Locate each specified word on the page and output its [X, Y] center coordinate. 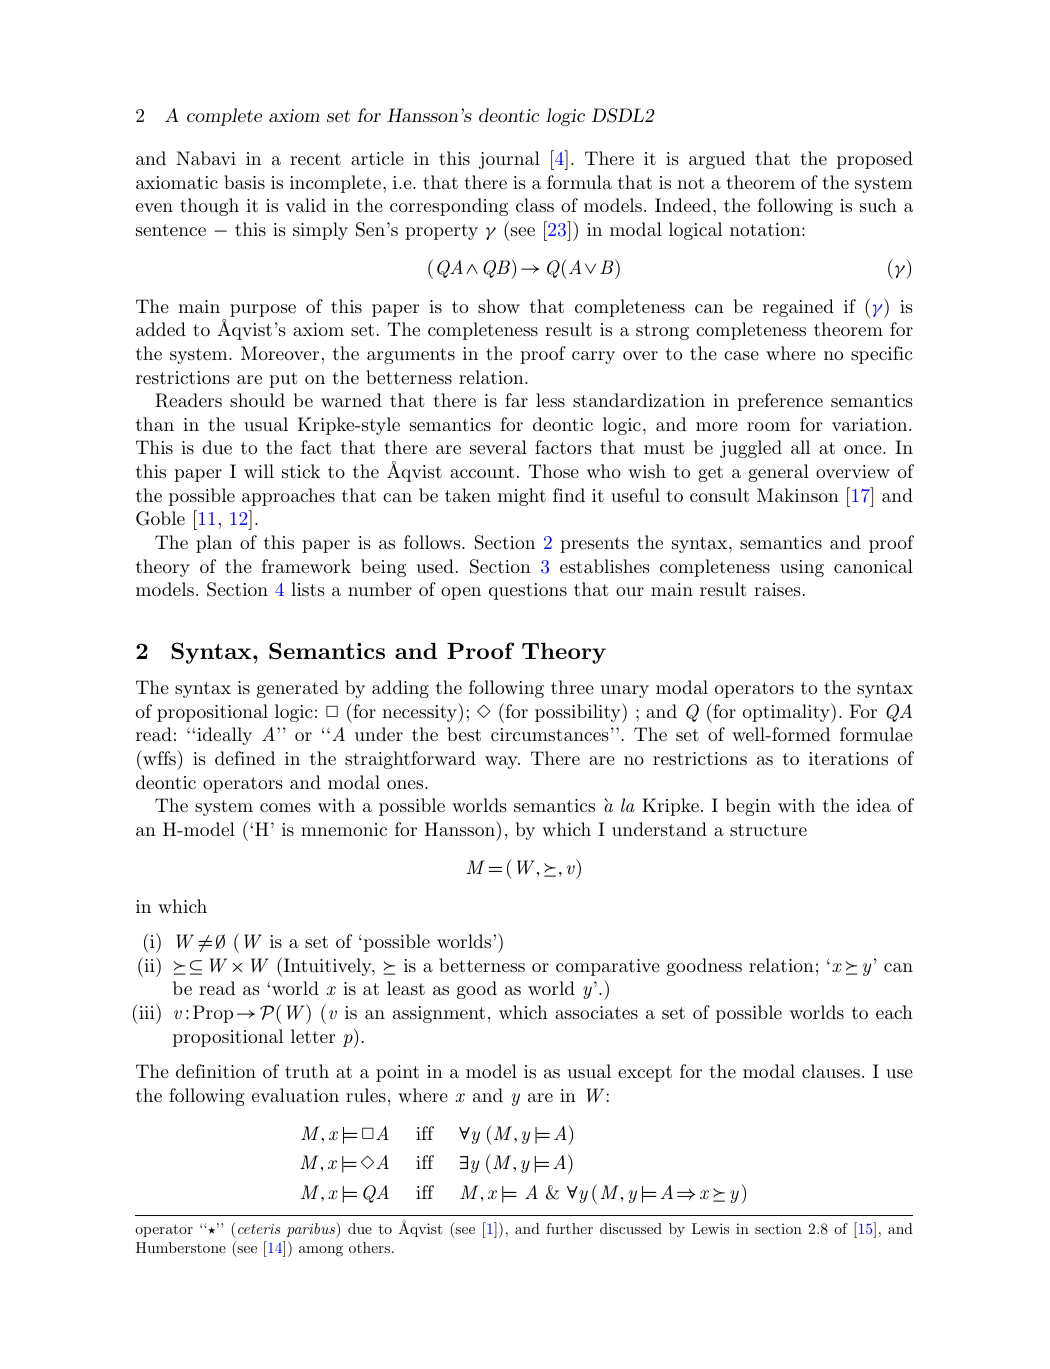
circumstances [550, 734]
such [878, 205]
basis [244, 182]
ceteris [259, 1229]
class [535, 205]
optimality [787, 713]
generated [297, 689]
